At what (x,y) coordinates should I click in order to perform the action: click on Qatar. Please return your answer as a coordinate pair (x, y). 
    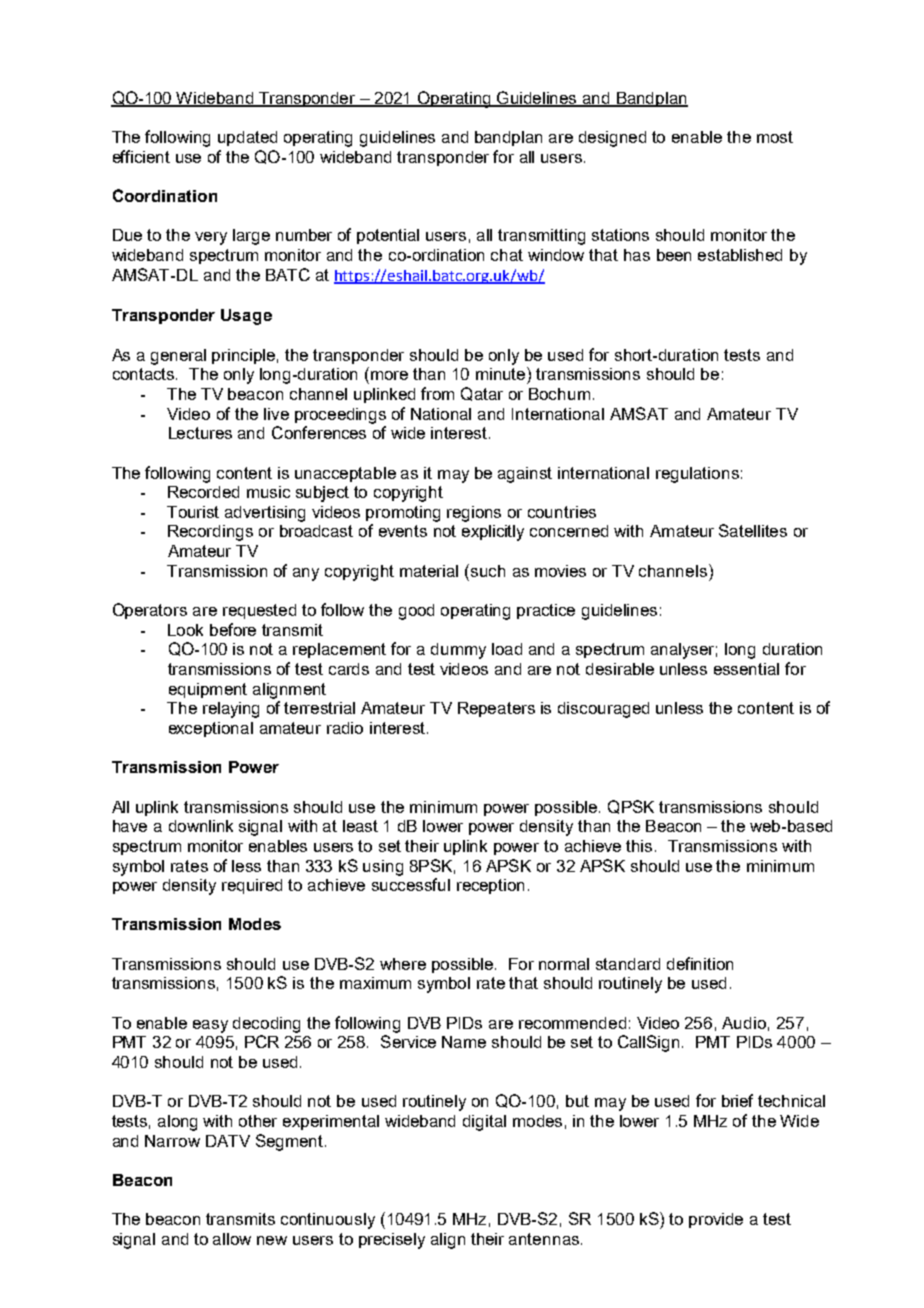
    Looking at the image, I should click on (482, 394).
